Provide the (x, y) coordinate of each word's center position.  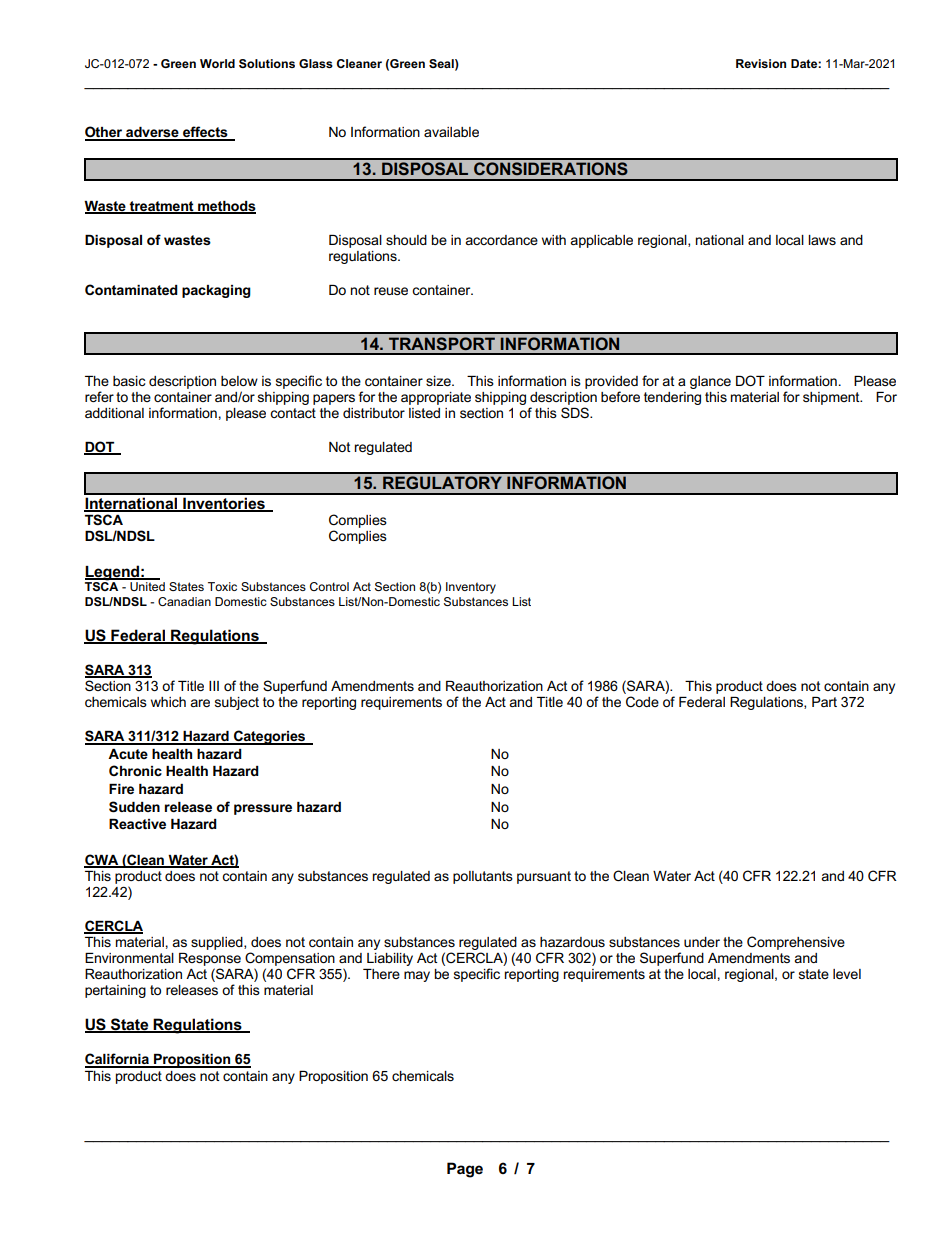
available (451, 132)
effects (205, 133)
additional (114, 413)
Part (824, 702)
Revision (761, 63)
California (118, 1060)
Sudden (134, 807)
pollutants (483, 877)
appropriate (436, 398)
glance (710, 382)
